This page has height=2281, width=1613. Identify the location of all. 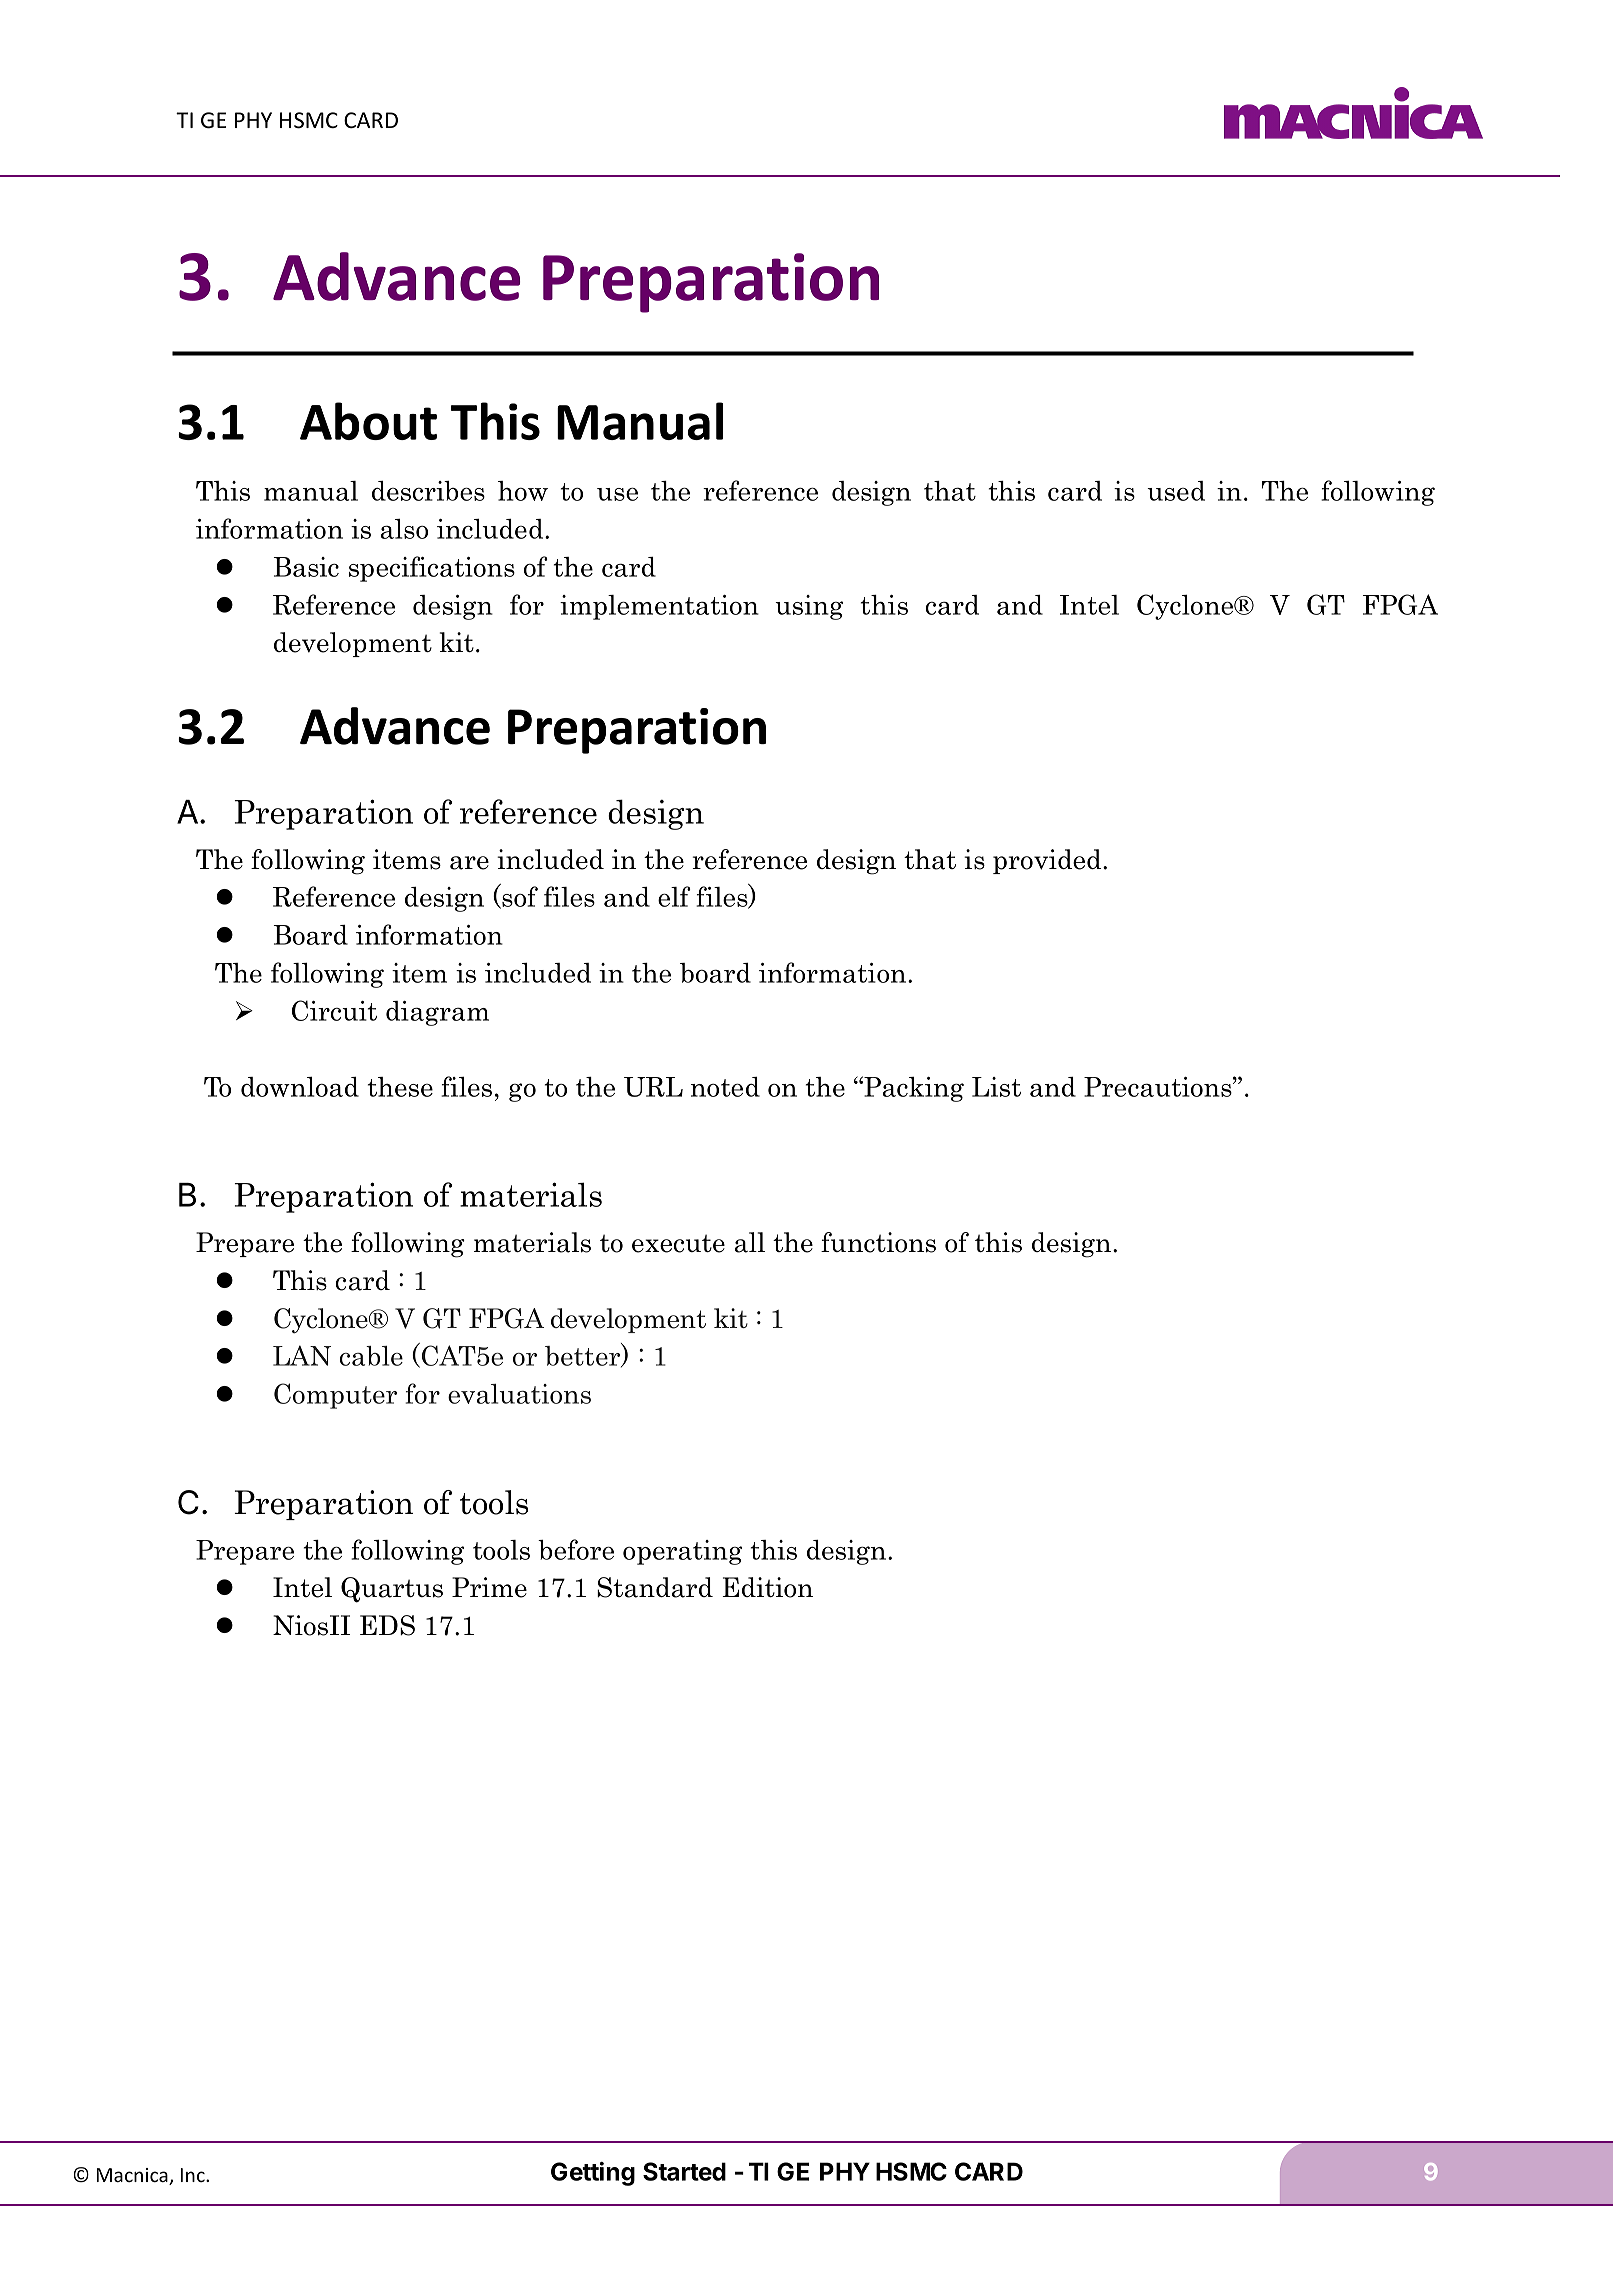
(750, 1242).
